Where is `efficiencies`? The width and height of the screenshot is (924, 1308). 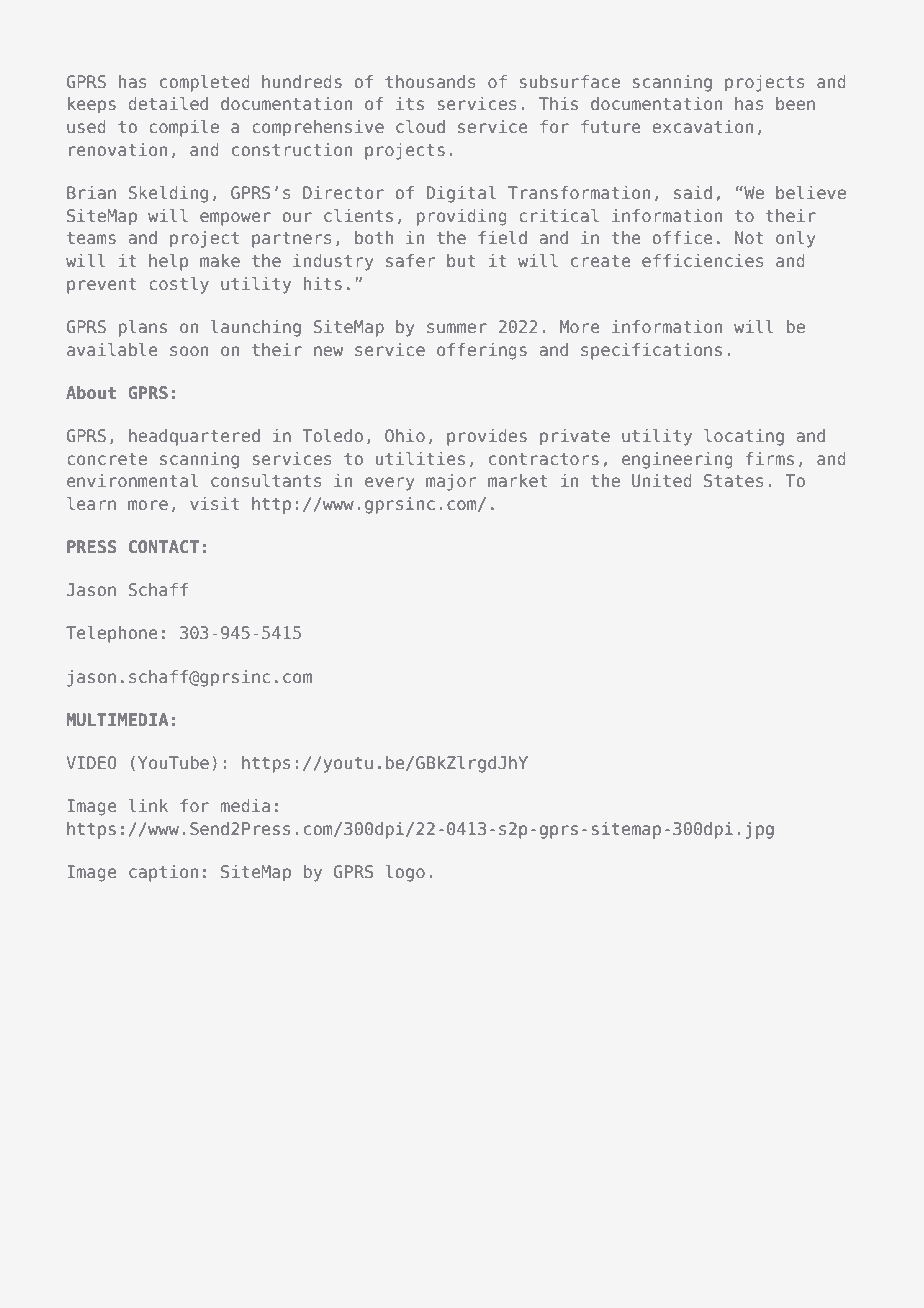
efficiencies is located at coordinates (702, 260).
